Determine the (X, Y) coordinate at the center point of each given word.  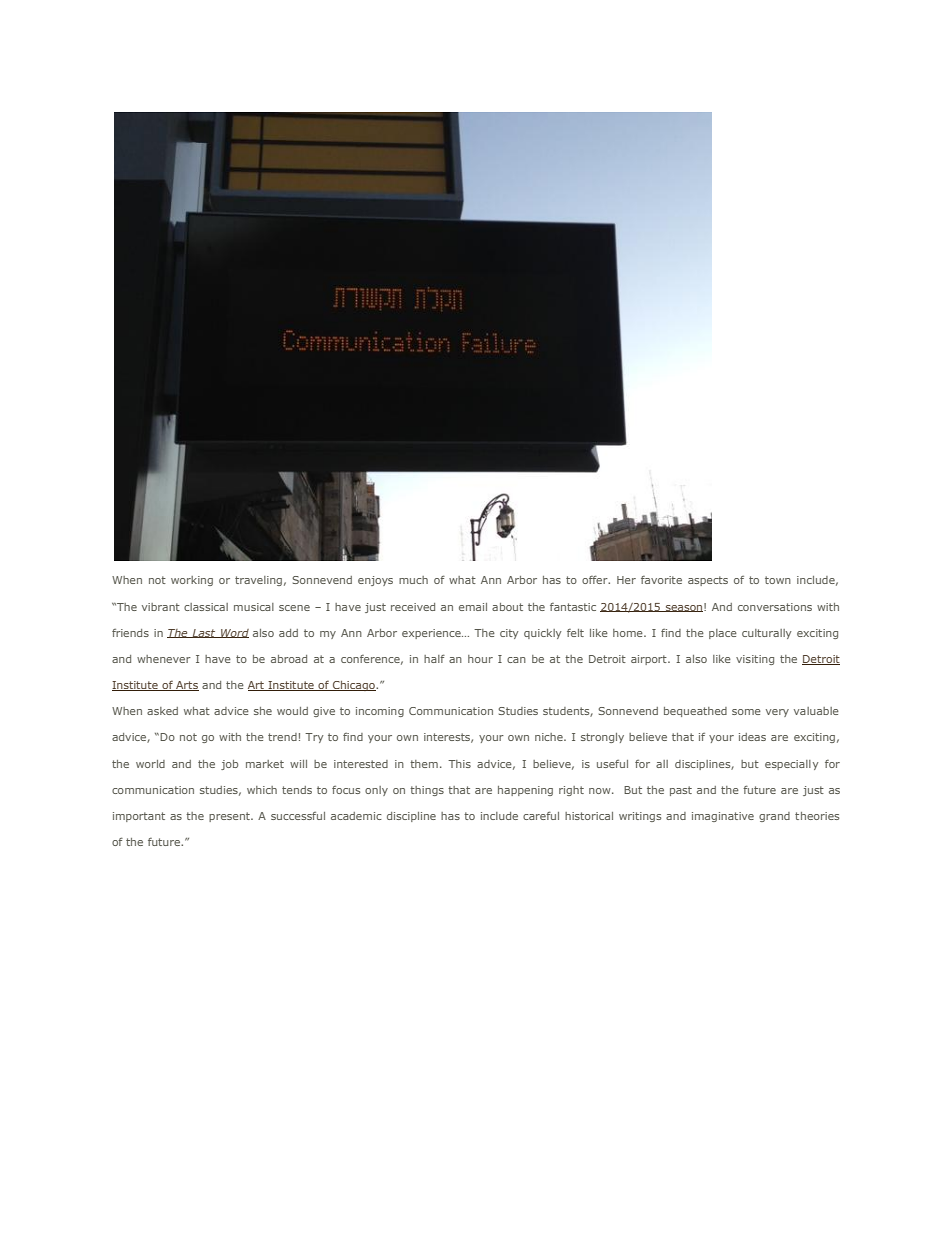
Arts (186, 686)
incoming (380, 712)
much (413, 580)
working (192, 581)
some (746, 712)
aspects (708, 581)
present (230, 817)
